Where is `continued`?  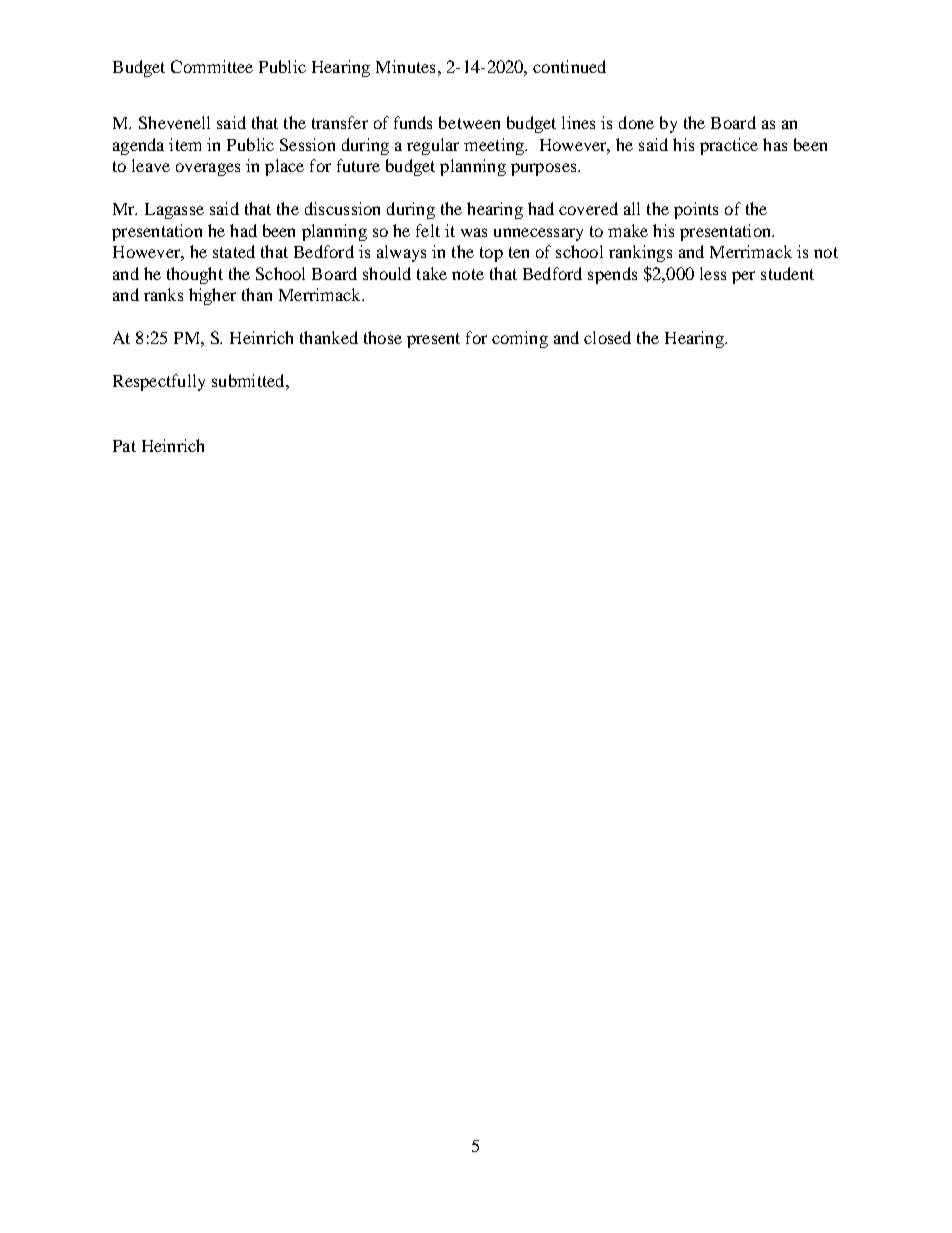
continued is located at coordinates (569, 66).
